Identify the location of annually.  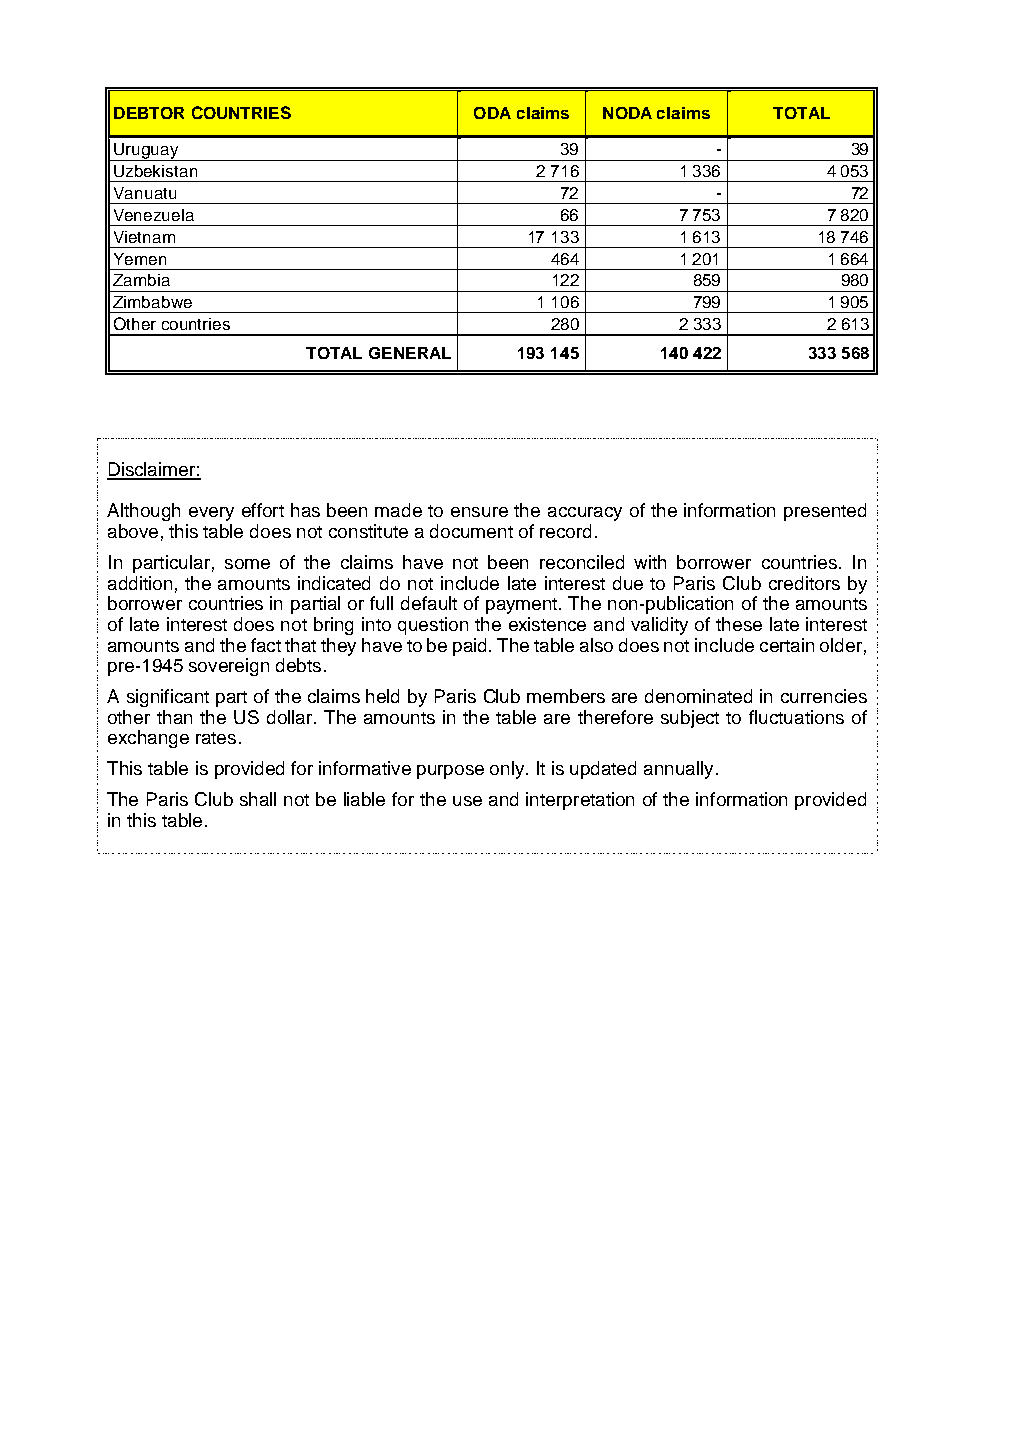
(678, 770).
